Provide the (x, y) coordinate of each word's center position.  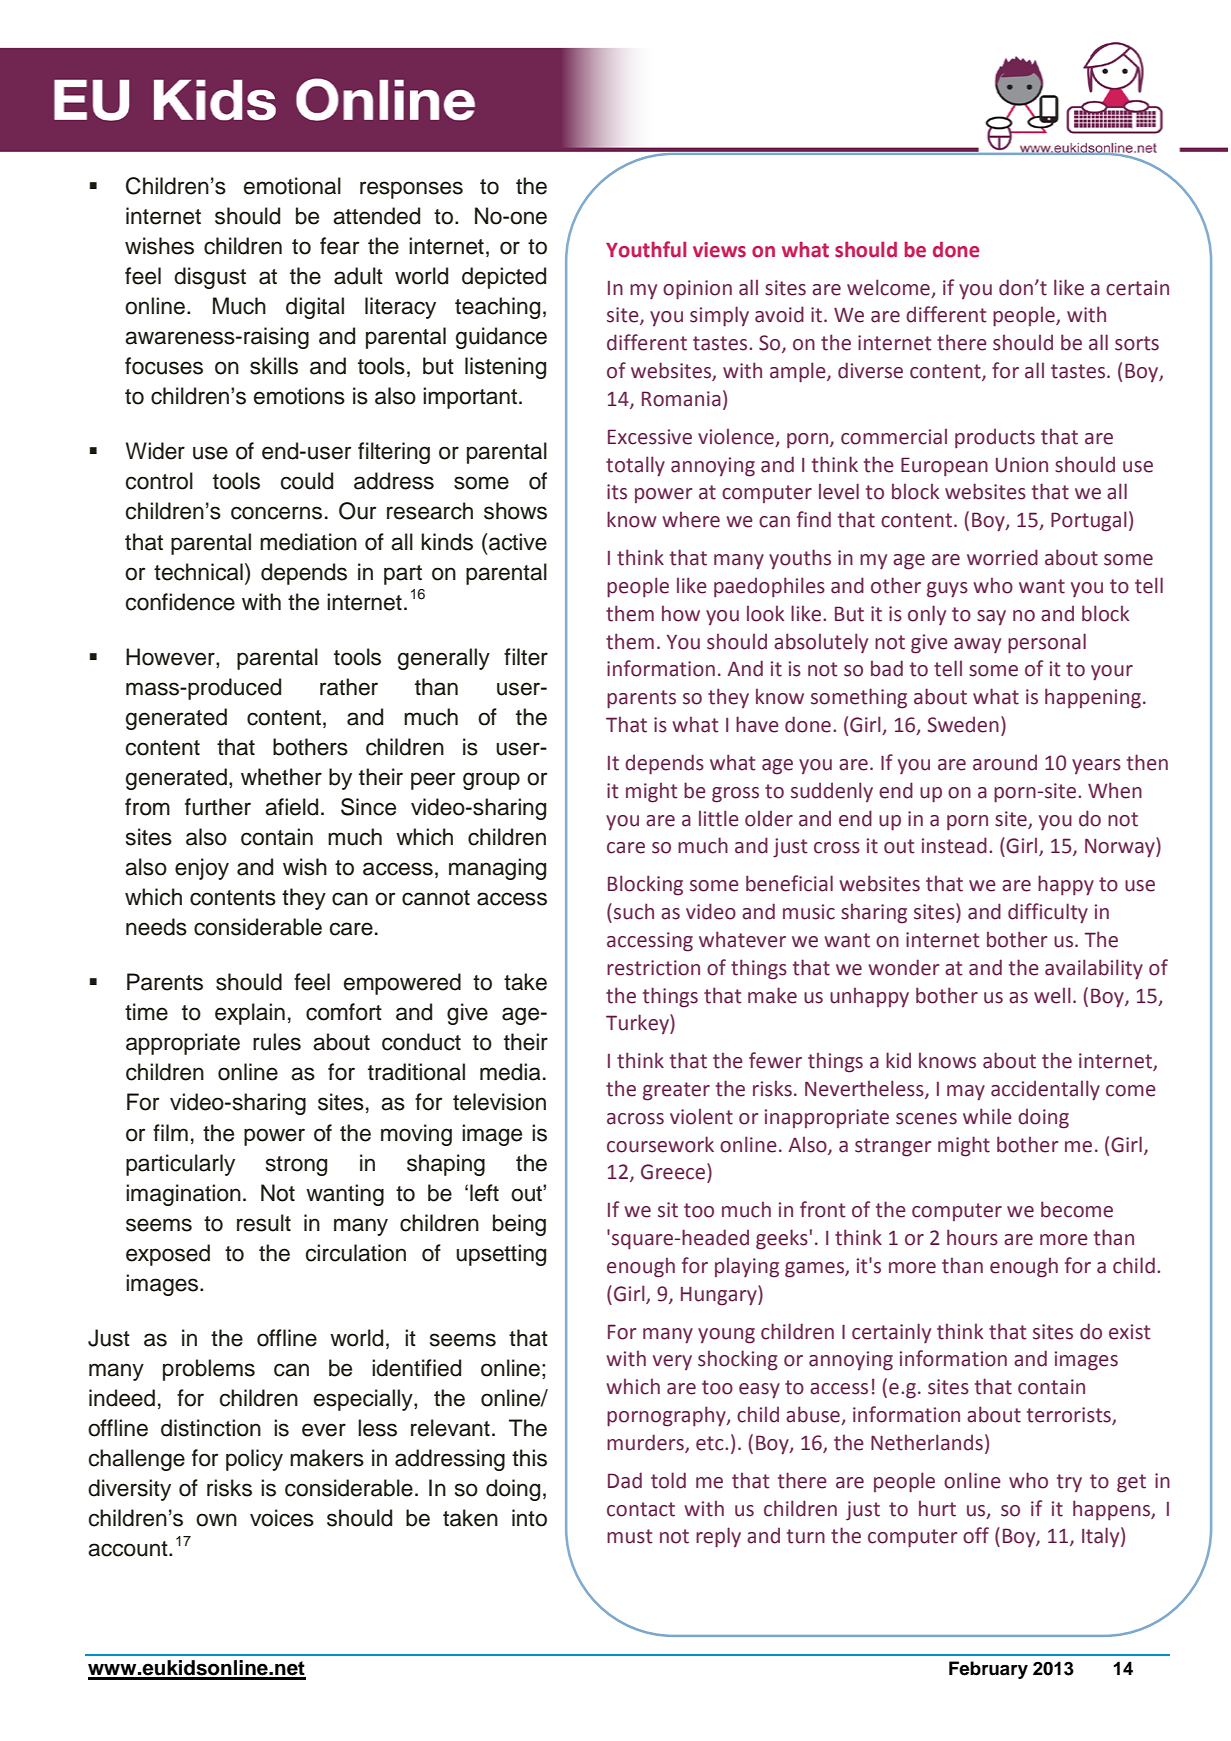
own (216, 1520)
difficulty (1048, 913)
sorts (1137, 343)
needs (156, 927)
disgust (210, 278)
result (264, 1223)
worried (1002, 557)
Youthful (646, 249)
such (634, 911)
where (691, 519)
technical (198, 572)
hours (972, 1237)
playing (747, 1267)
